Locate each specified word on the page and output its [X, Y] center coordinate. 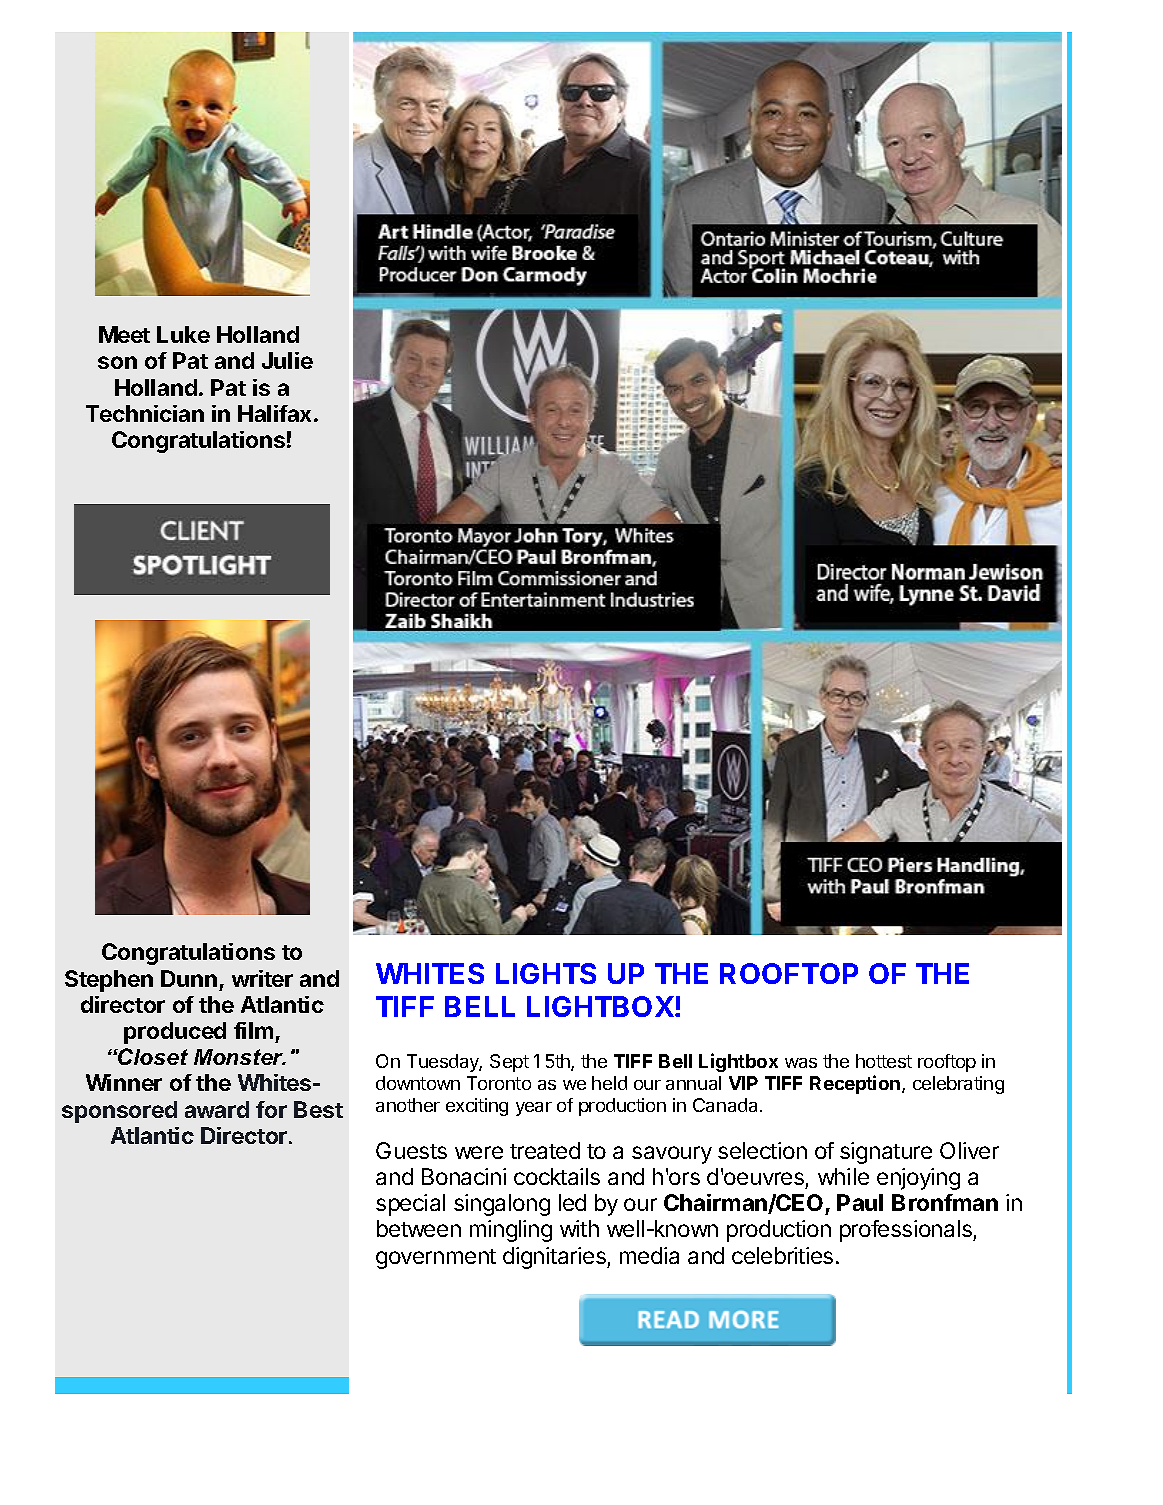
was [801, 1063]
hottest [884, 1061]
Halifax [276, 413]
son [117, 362]
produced [175, 1033]
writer [262, 978]
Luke [183, 334]
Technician [145, 413]
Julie [287, 360]
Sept [509, 1063]
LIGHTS [546, 973]
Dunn [189, 978]
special [410, 1205]
